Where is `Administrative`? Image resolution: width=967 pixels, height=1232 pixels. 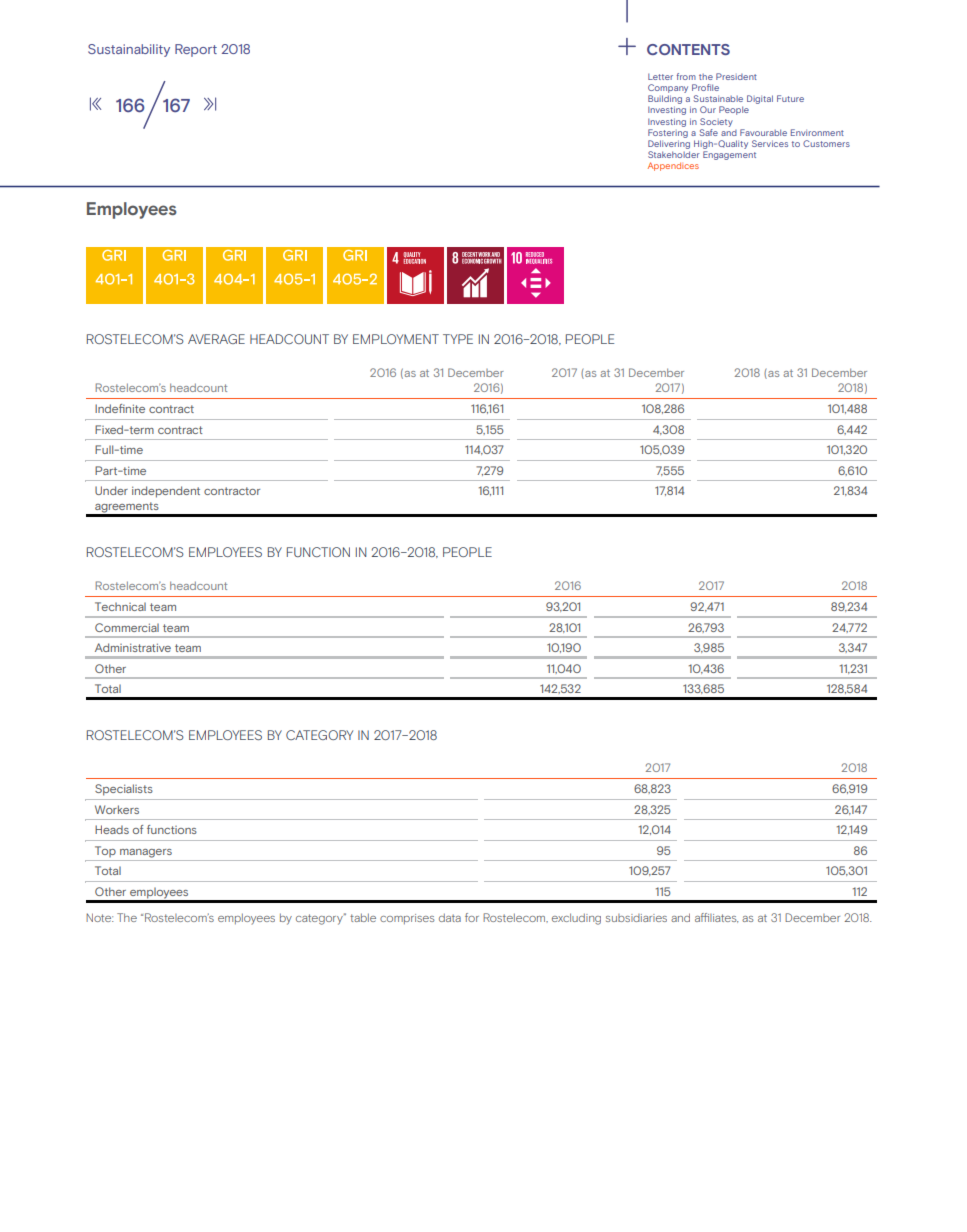
Administrative is located at coordinates (133, 647).
